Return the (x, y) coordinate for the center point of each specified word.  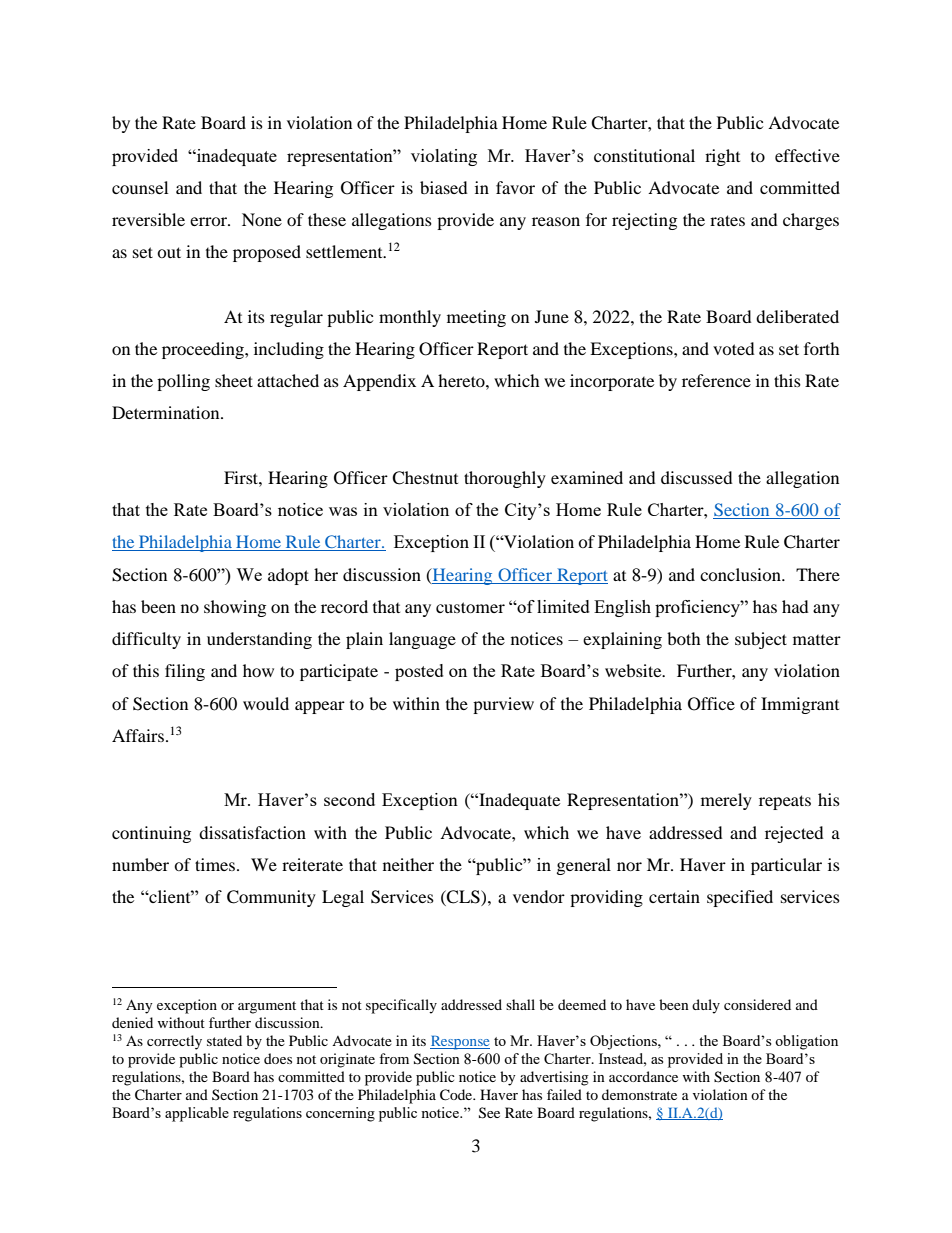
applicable (197, 1114)
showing (235, 608)
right (722, 157)
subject (761, 640)
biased (444, 187)
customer (470, 607)
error (209, 221)
